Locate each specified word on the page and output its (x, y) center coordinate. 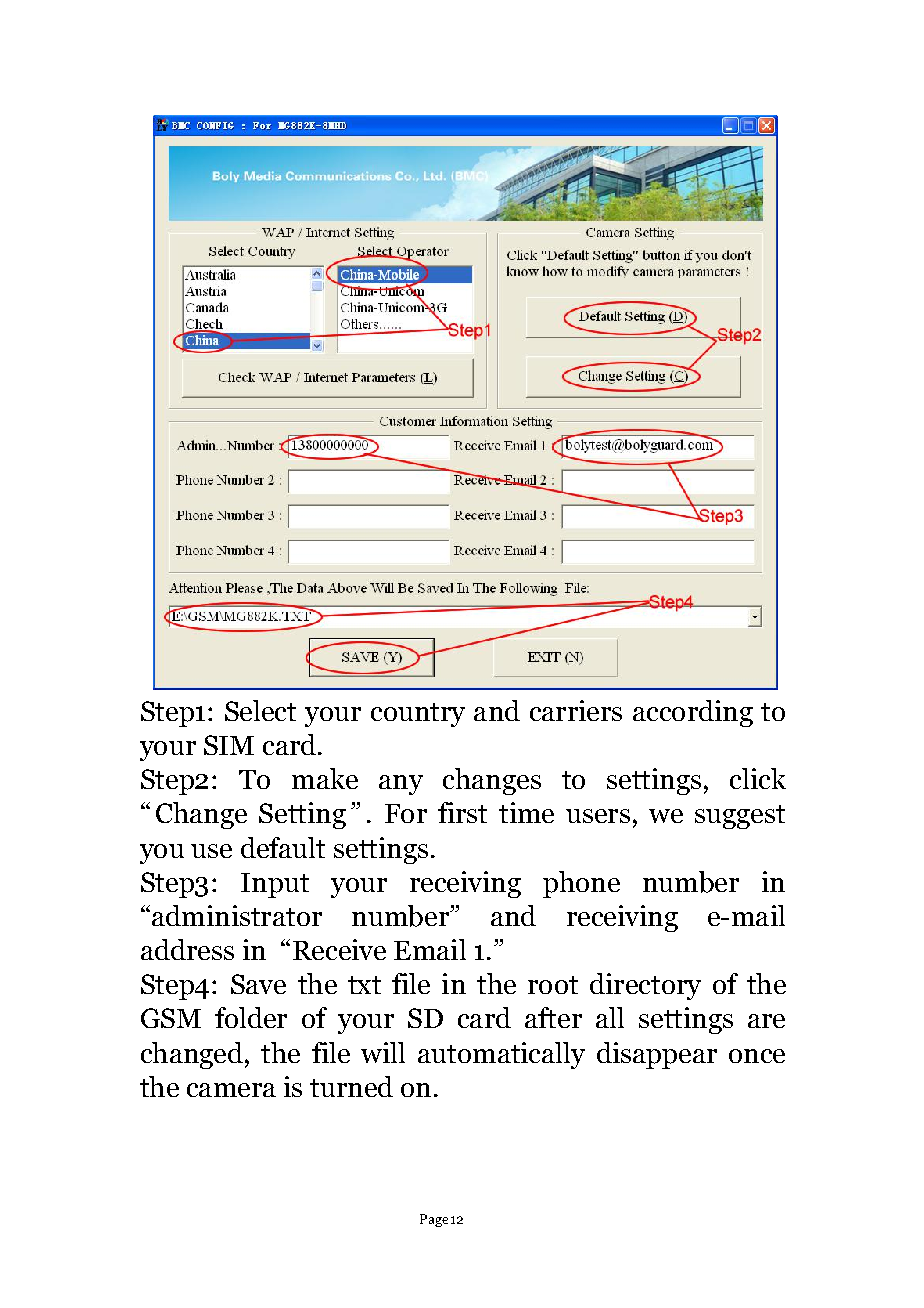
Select (260, 710)
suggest (740, 817)
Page (434, 1220)
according (693, 713)
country (418, 715)
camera (231, 1090)
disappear (657, 1055)
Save (258, 984)
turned (351, 1086)
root (553, 985)
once (757, 1056)
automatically (501, 1055)
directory (645, 986)
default (283, 847)
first (462, 812)
